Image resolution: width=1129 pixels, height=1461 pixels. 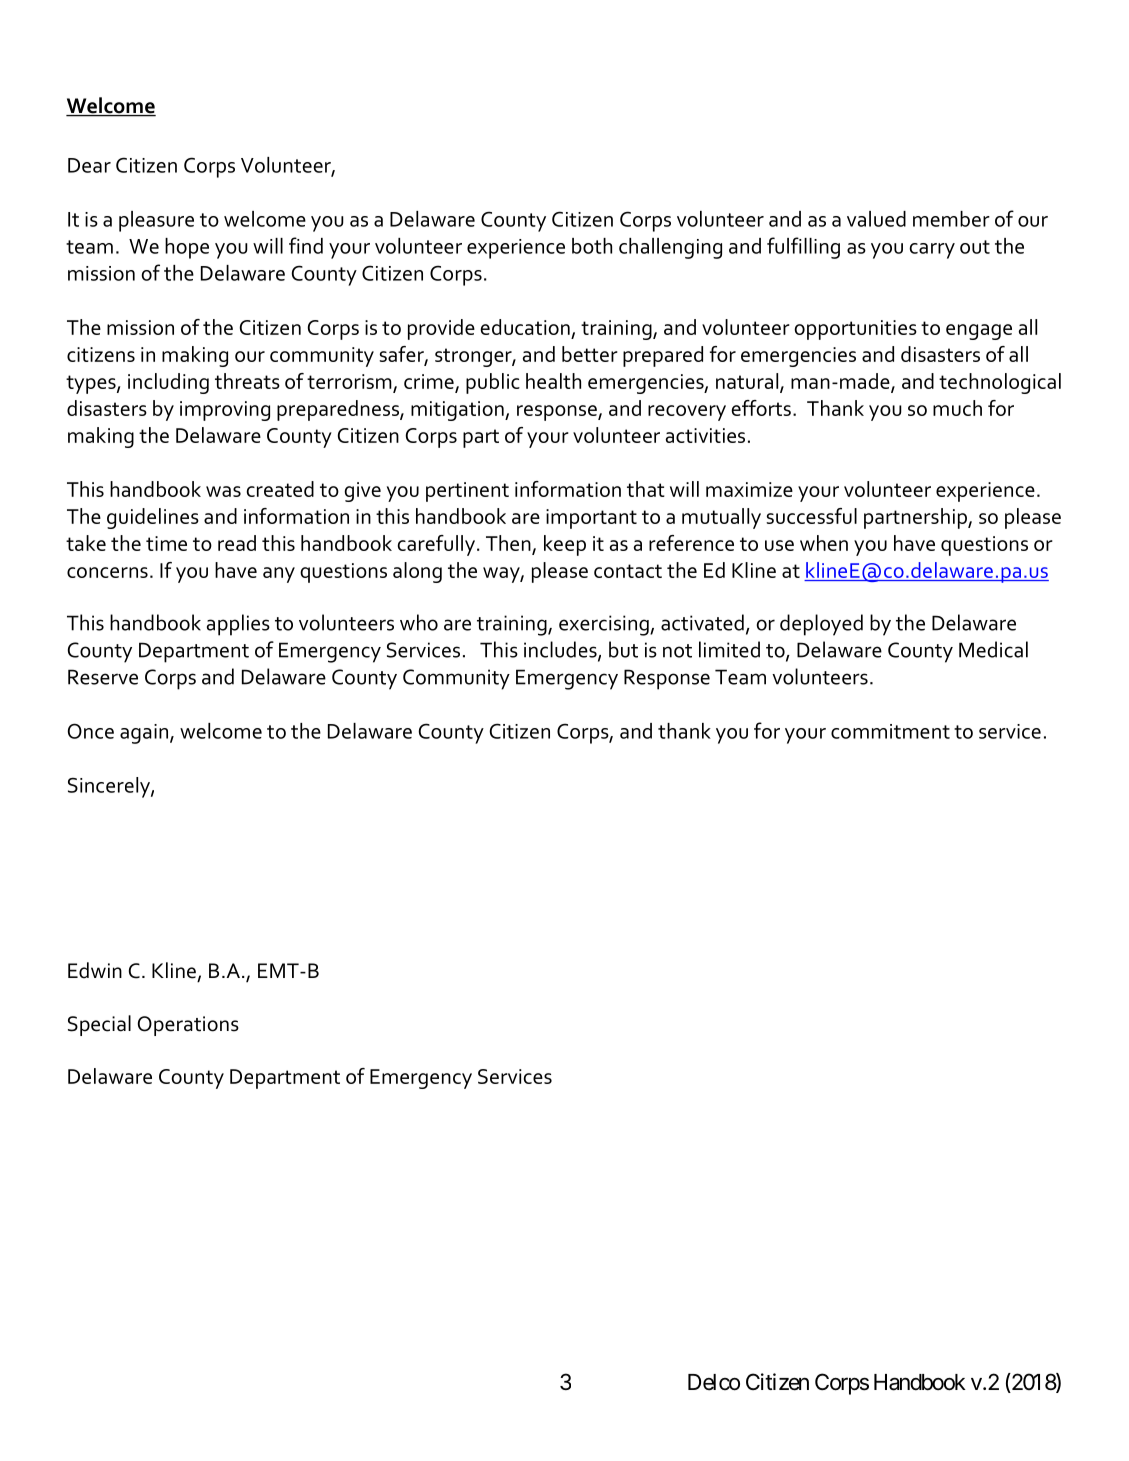 What do you see at coordinates (993, 649) in the screenshot?
I see `Medical` at bounding box center [993, 649].
